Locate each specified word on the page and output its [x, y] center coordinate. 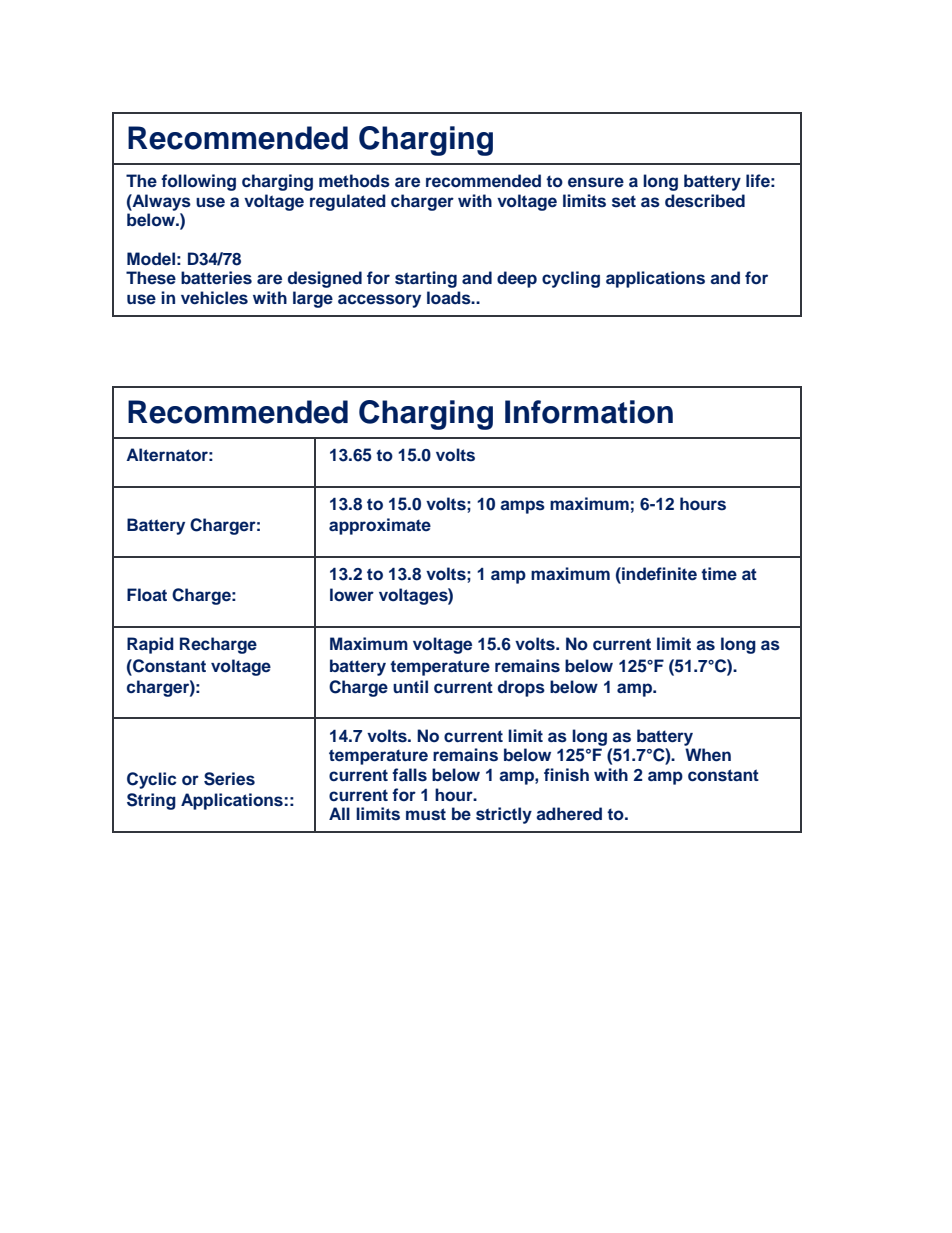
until [410, 686]
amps [522, 507]
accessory [379, 301]
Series [229, 779]
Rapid [150, 645]
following [198, 182]
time [719, 573]
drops [521, 688]
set [624, 201]
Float [147, 594]
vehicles [214, 298]
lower [352, 595]
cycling [571, 279]
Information [589, 412]
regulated [348, 202]
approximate [380, 526]
